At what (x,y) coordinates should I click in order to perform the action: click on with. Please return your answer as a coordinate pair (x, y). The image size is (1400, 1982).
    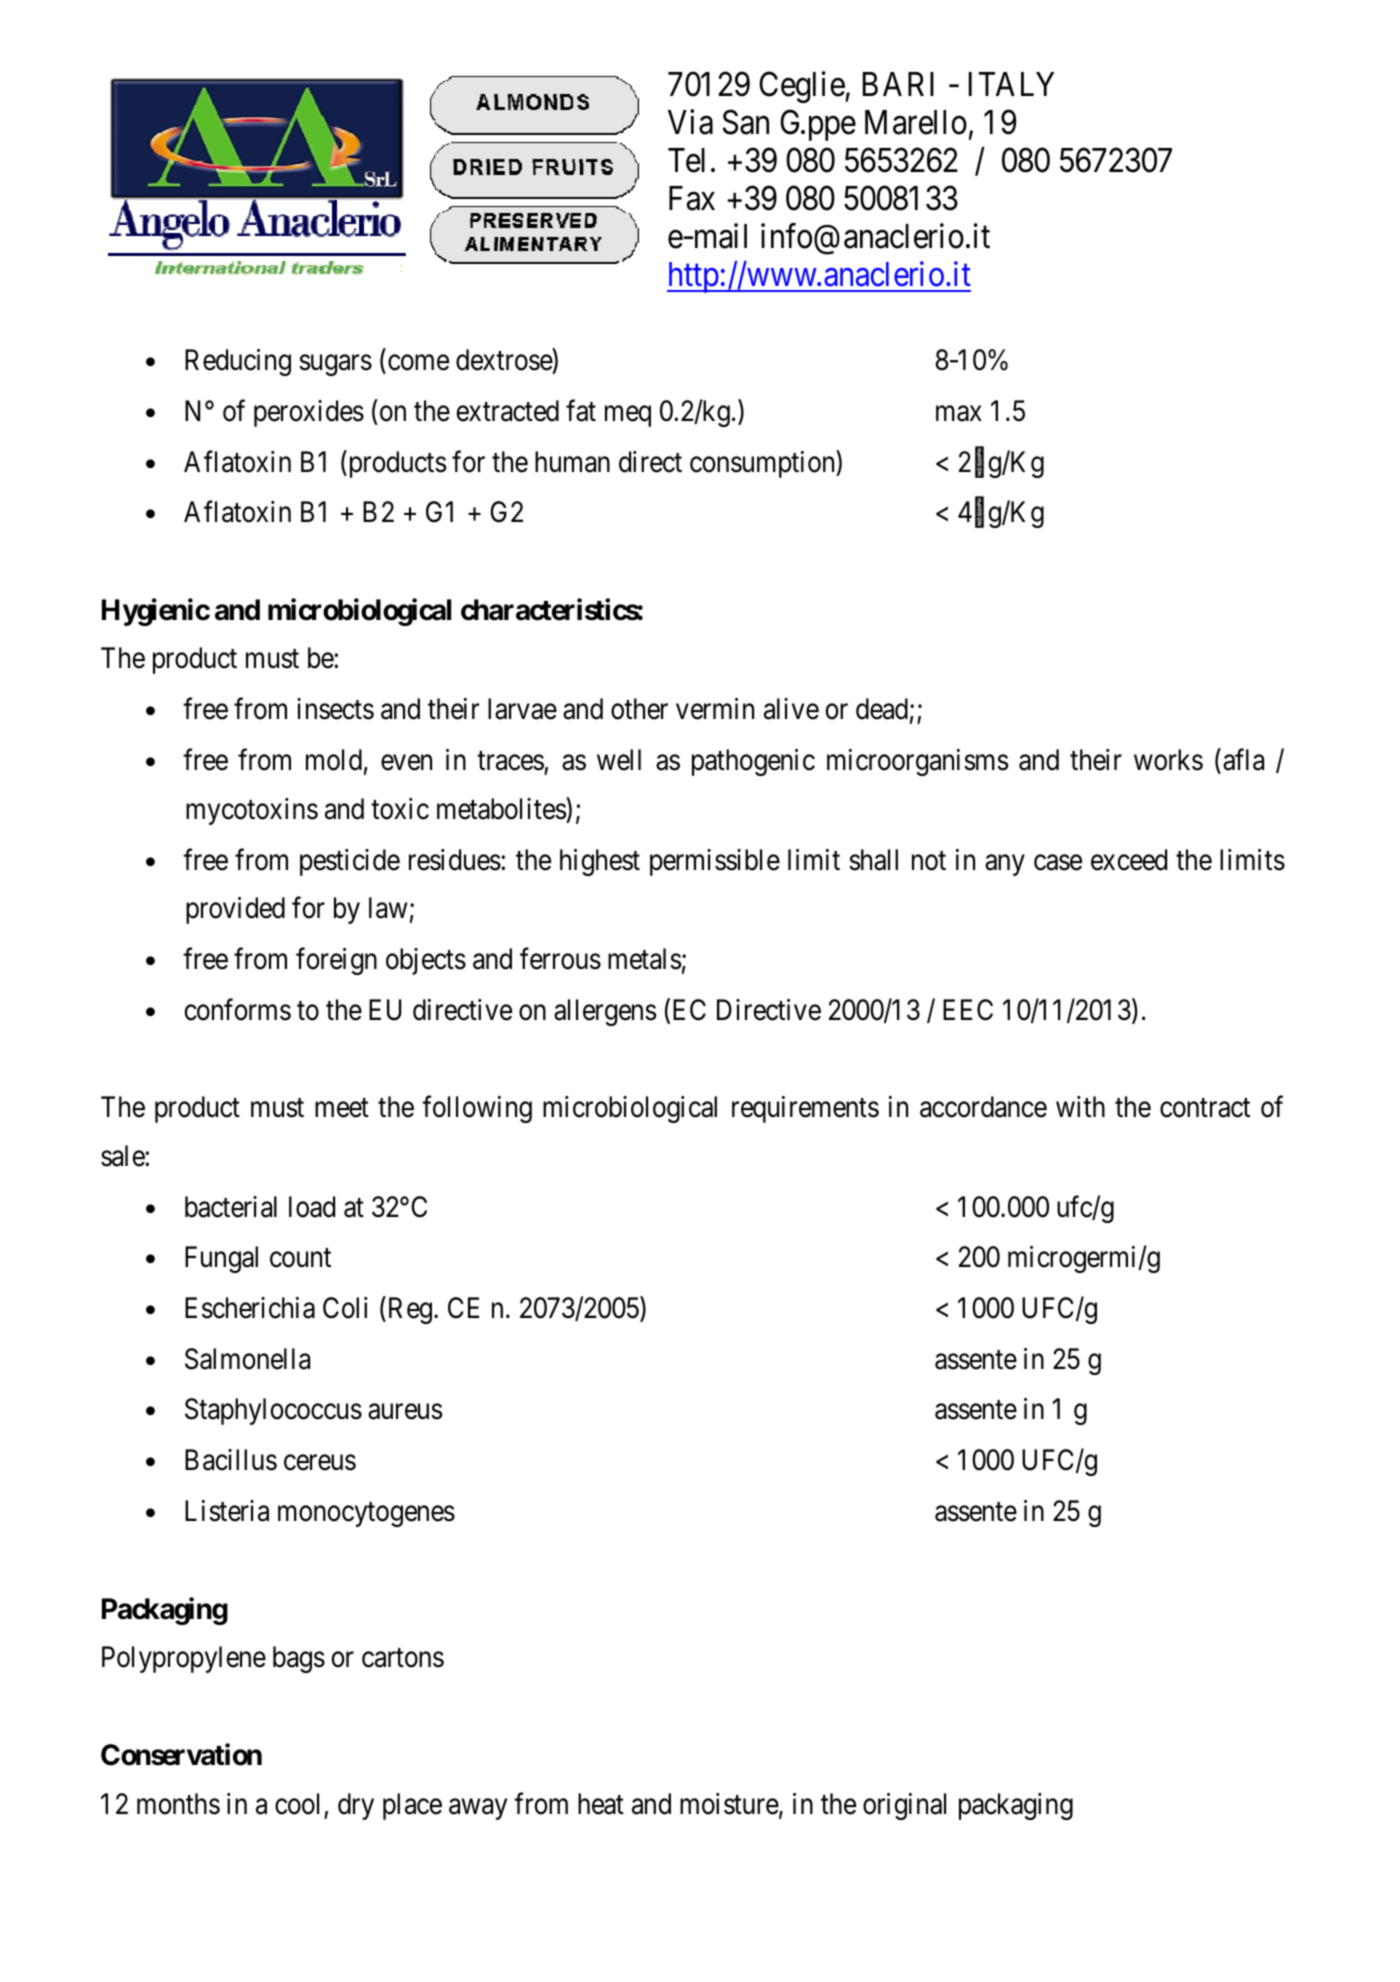
    Looking at the image, I should click on (1080, 1106).
